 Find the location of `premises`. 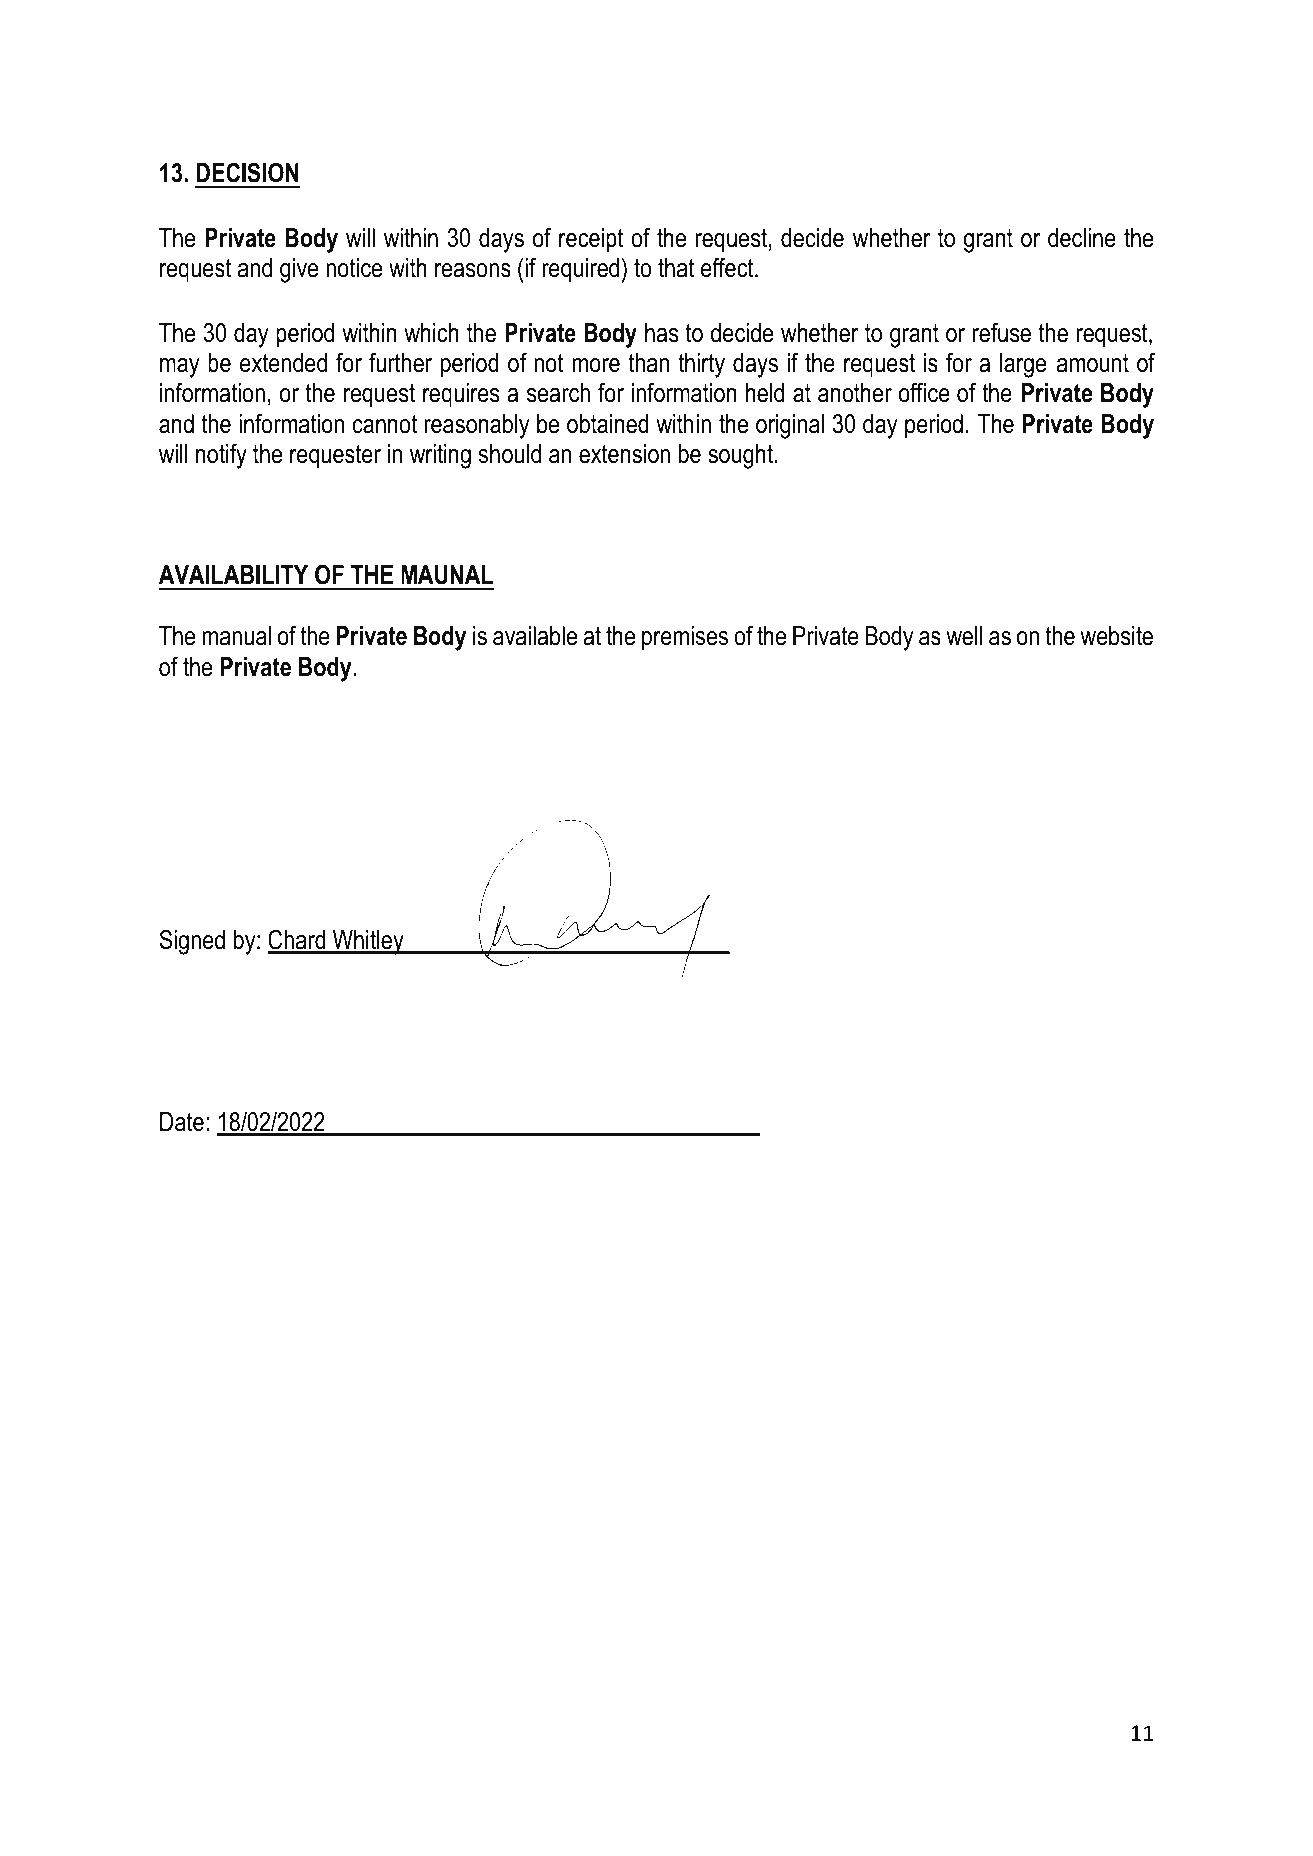

premises is located at coordinates (685, 638).
